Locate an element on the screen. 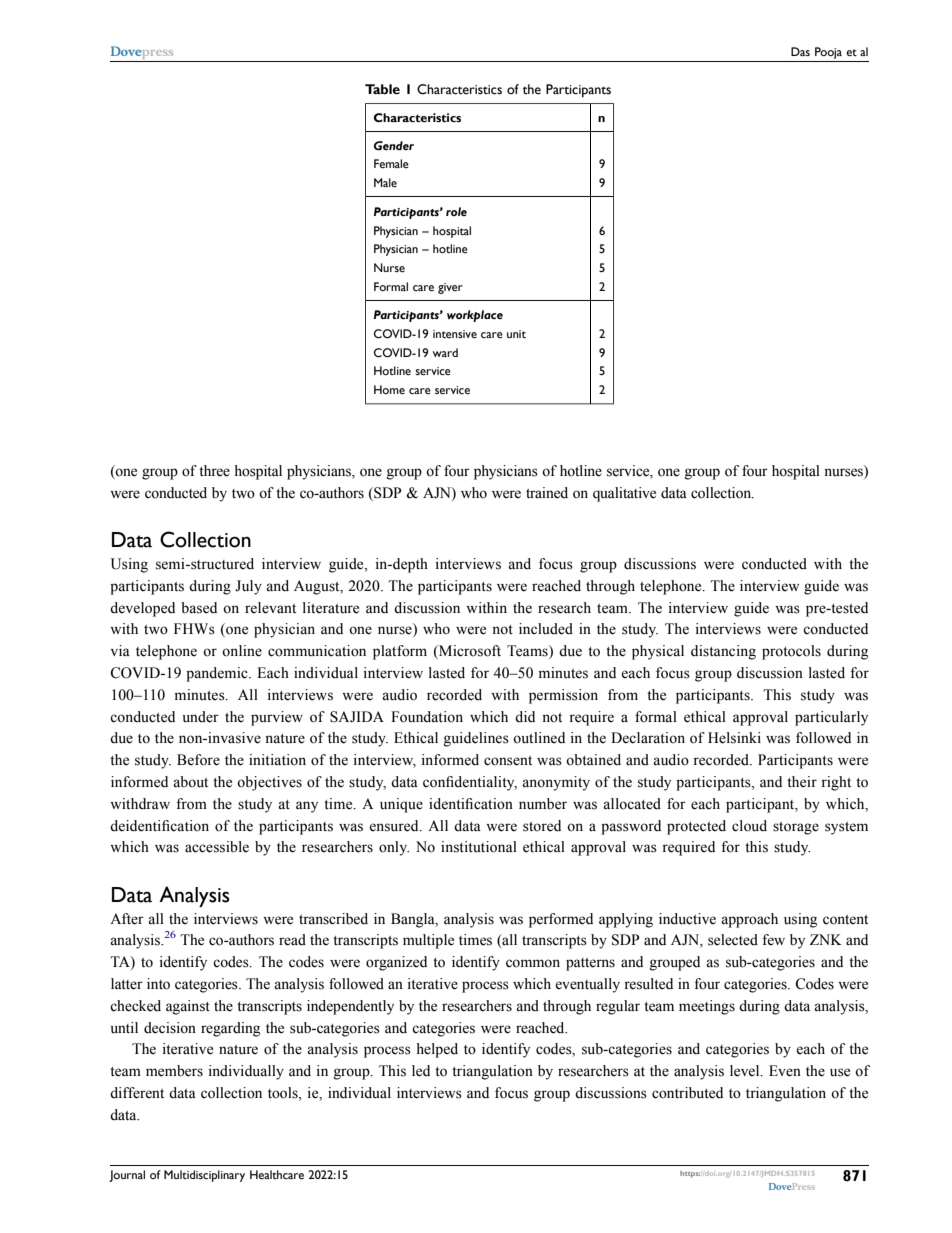 Image resolution: width=952 pixels, height=1233 pixels. level is located at coordinates (746, 1071).
